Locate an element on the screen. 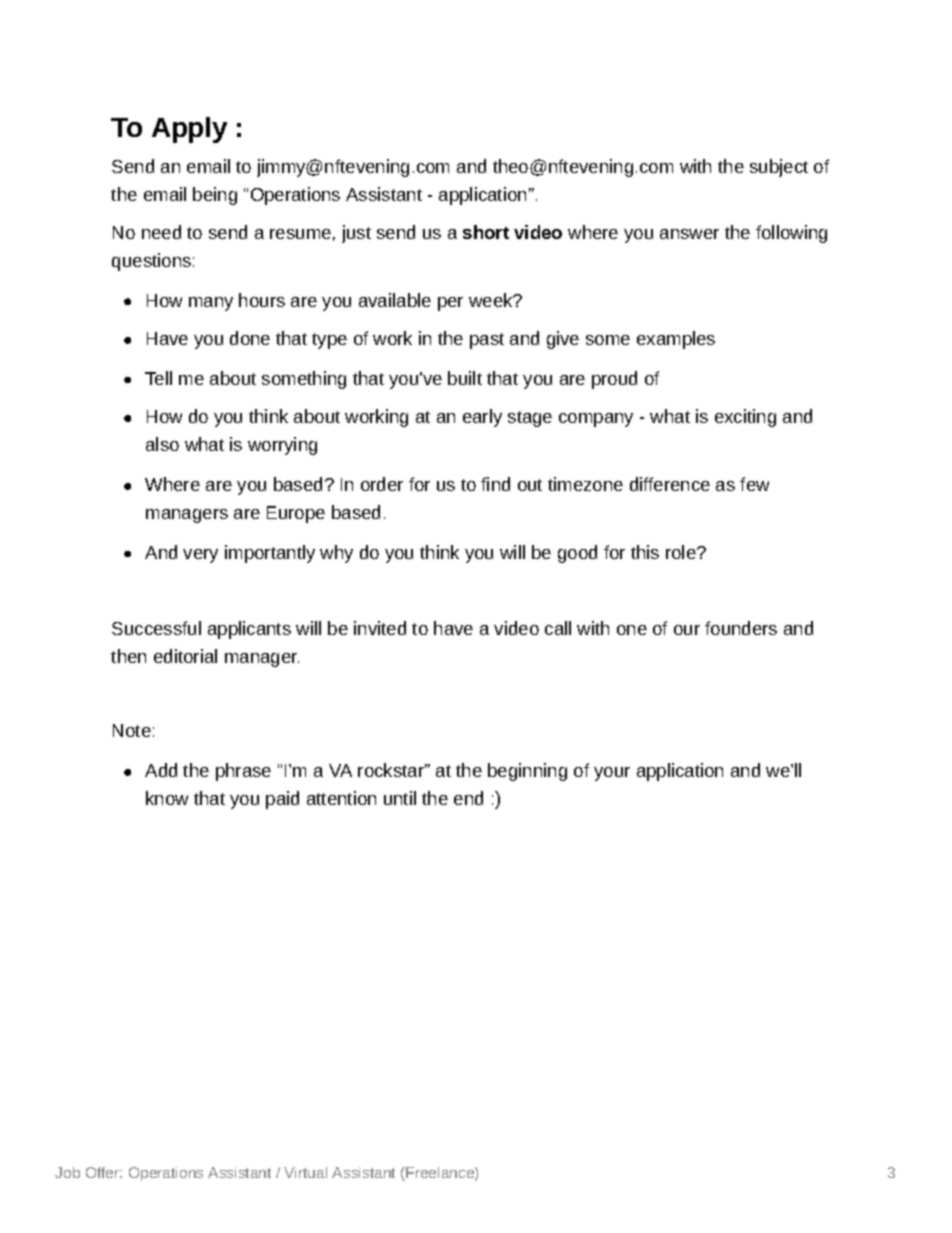 The height and width of the screenshot is (1233, 952). order is located at coordinates (382, 484).
